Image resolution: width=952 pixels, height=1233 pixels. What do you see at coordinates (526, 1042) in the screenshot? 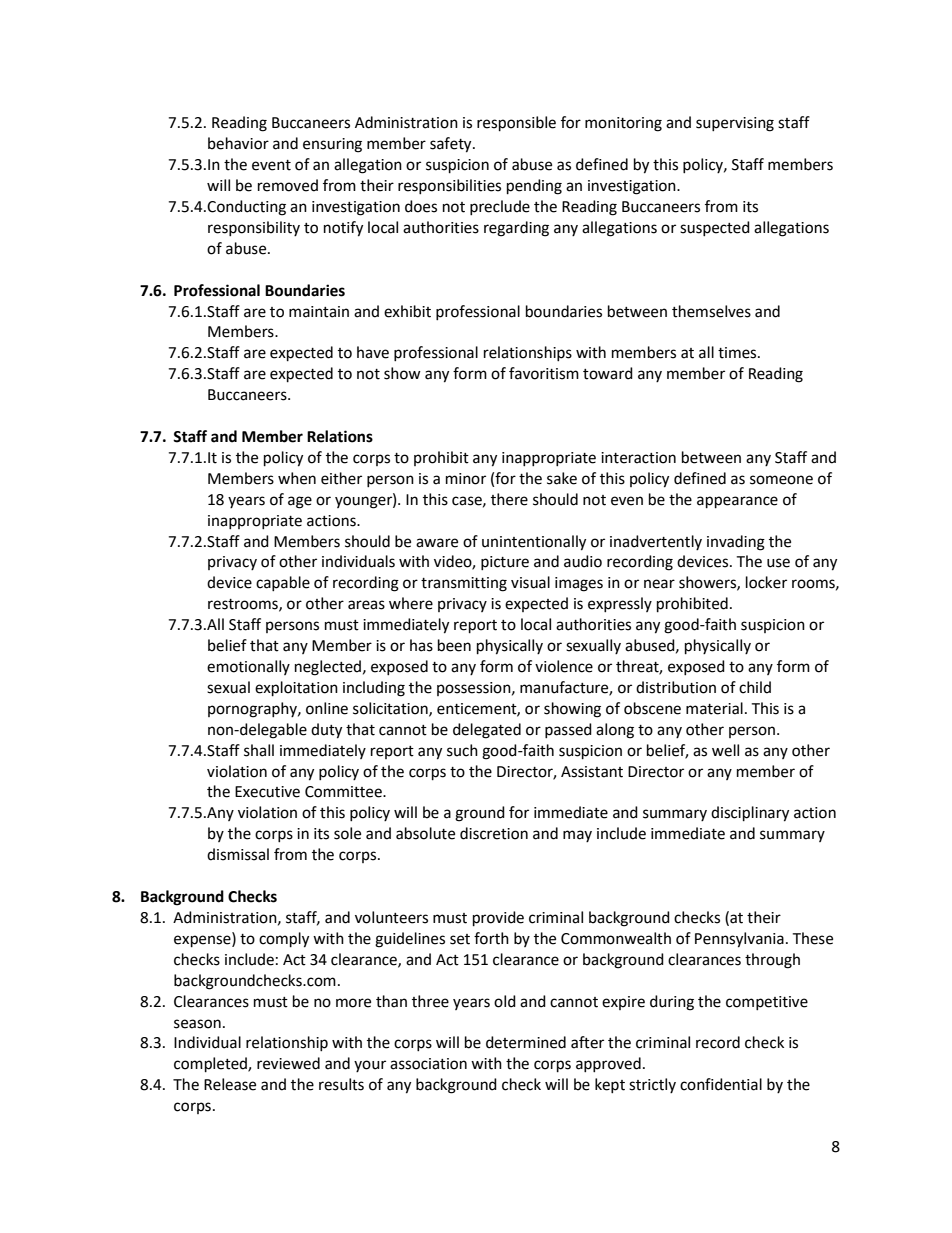
I see `determined` at bounding box center [526, 1042].
